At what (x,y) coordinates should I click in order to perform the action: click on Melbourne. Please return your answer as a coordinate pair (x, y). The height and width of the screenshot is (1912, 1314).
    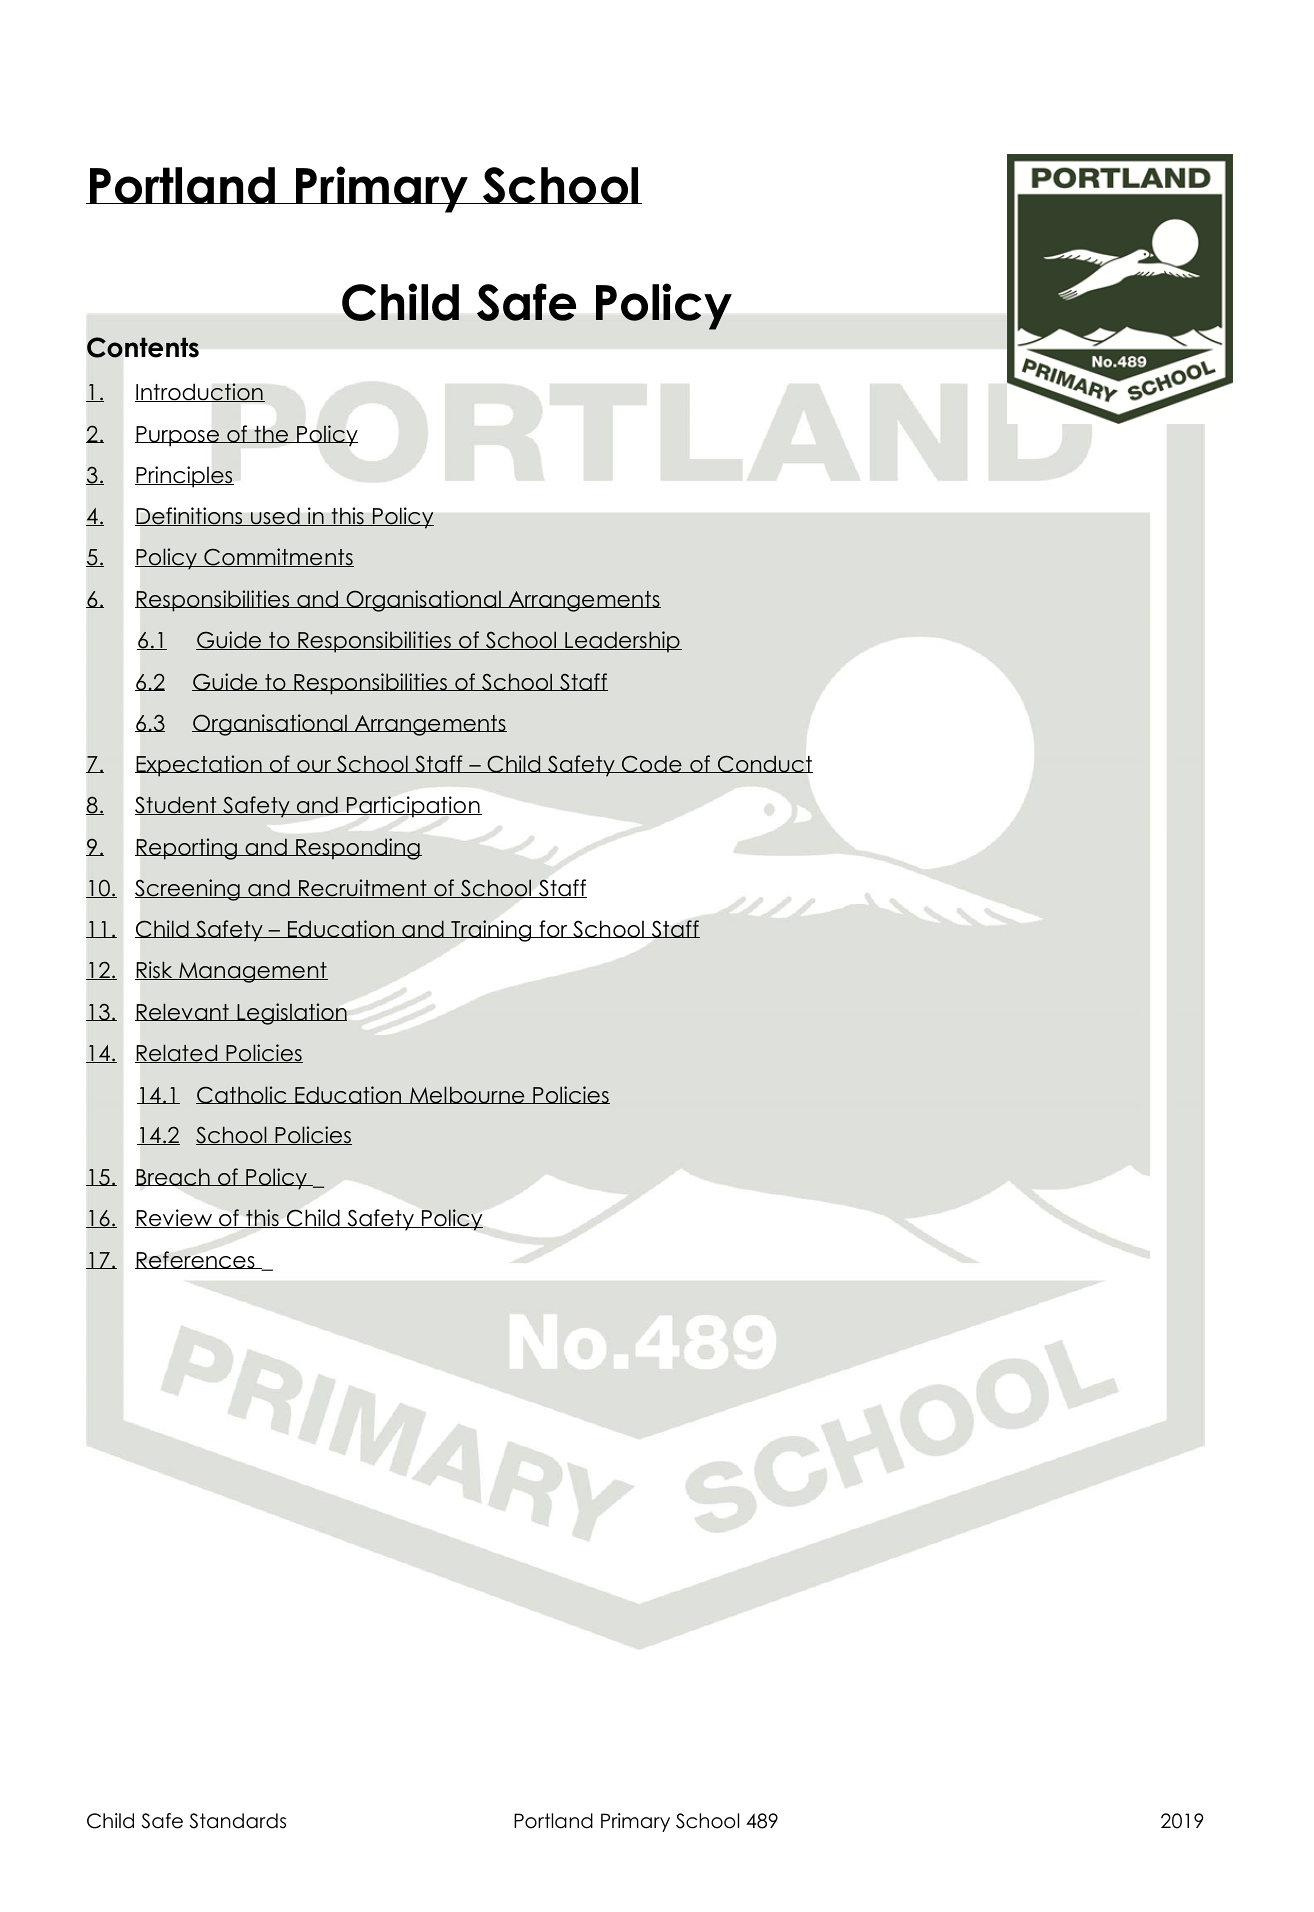
    Looking at the image, I should click on (467, 1095).
